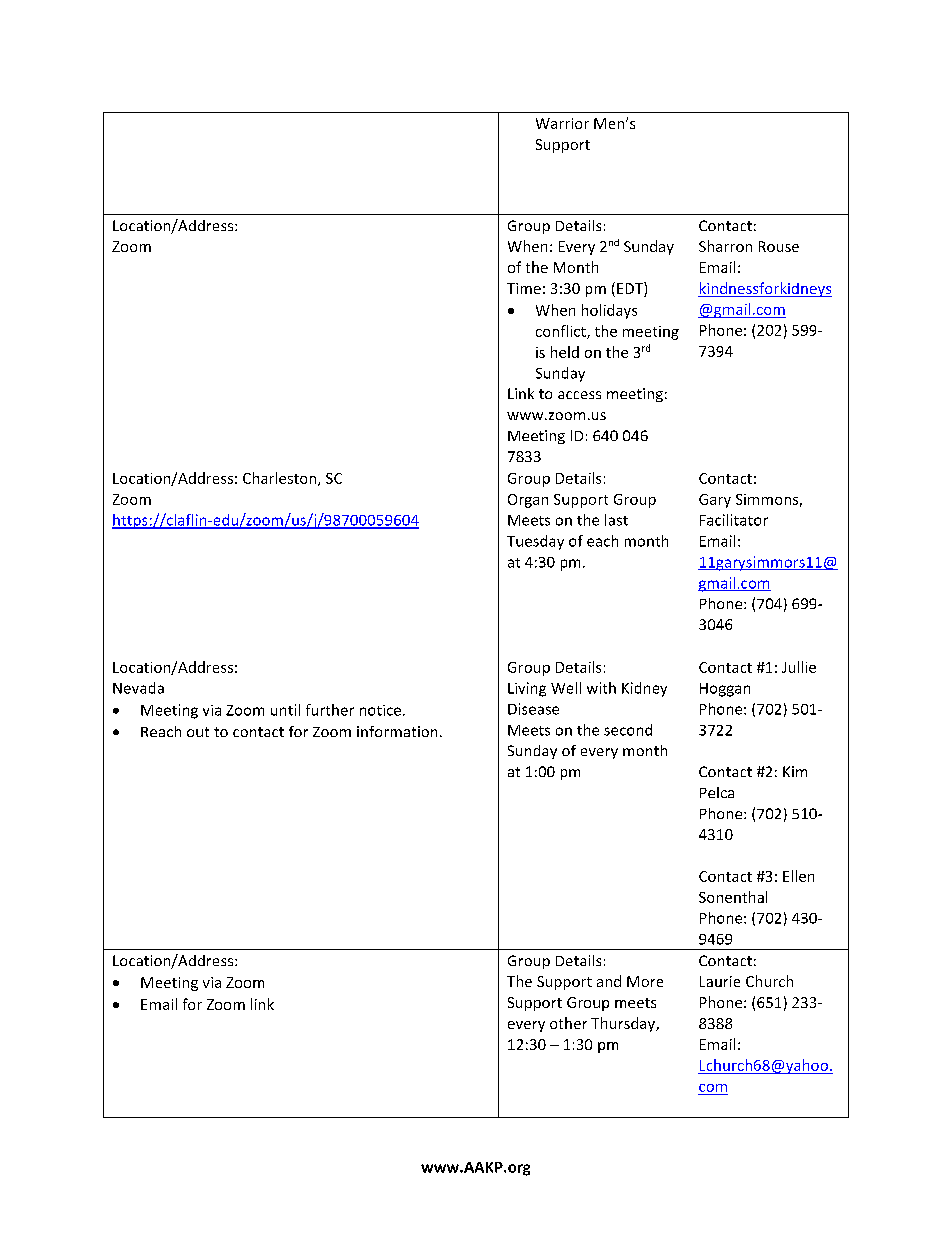 The height and width of the page is (1233, 952). I want to click on Charleston, so click(281, 479).
